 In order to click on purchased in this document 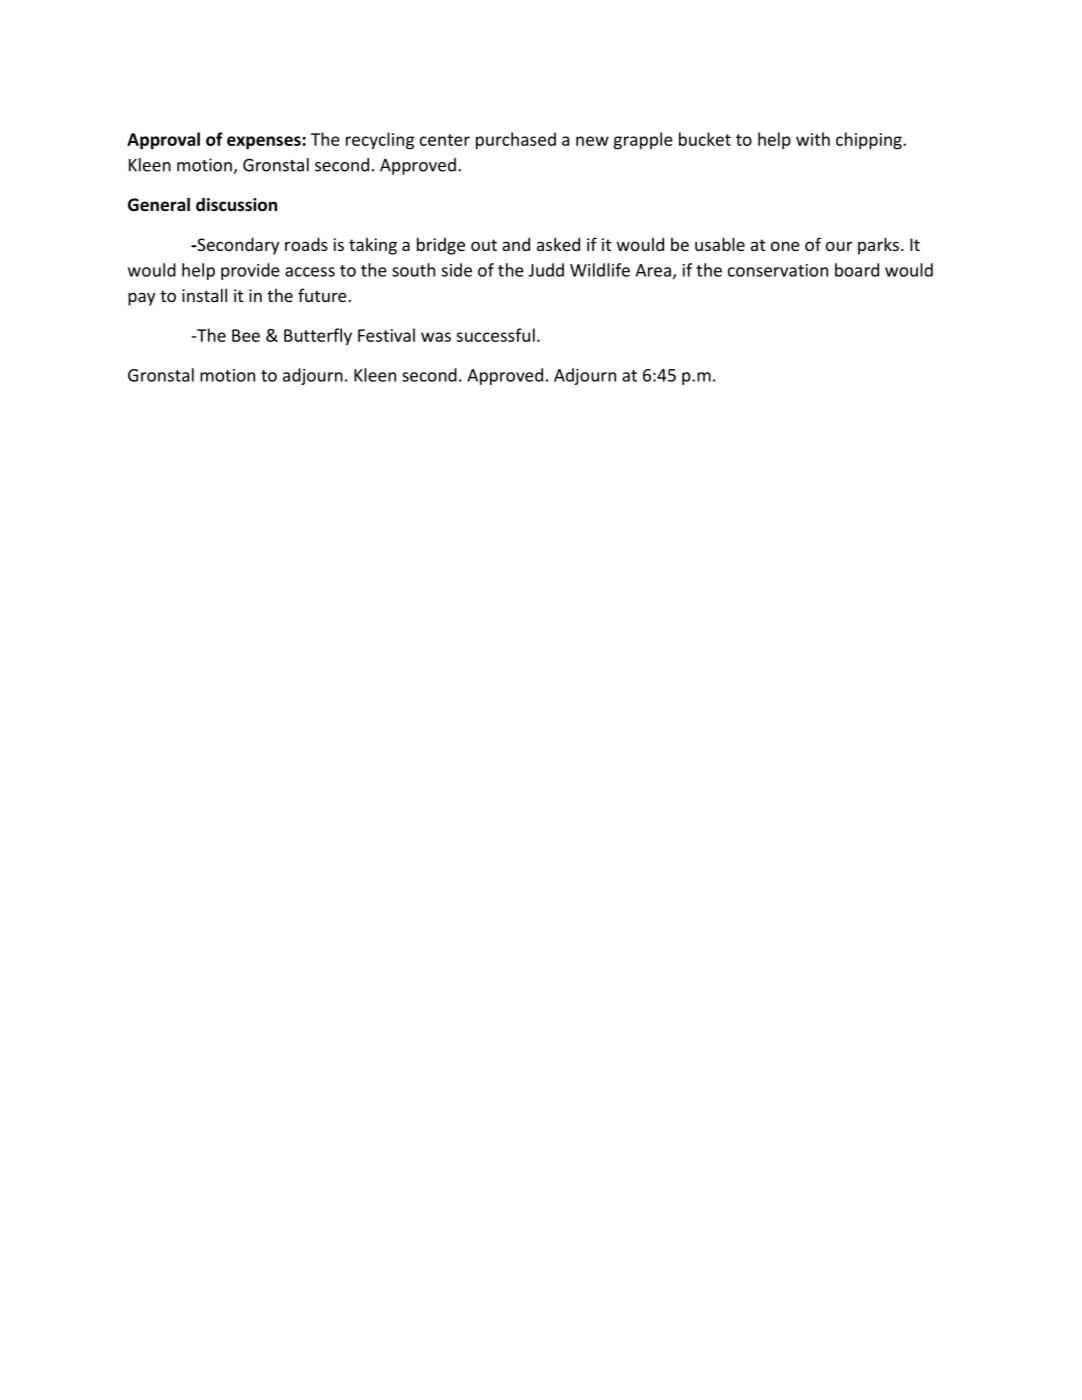, I will do `click(516, 141)`.
